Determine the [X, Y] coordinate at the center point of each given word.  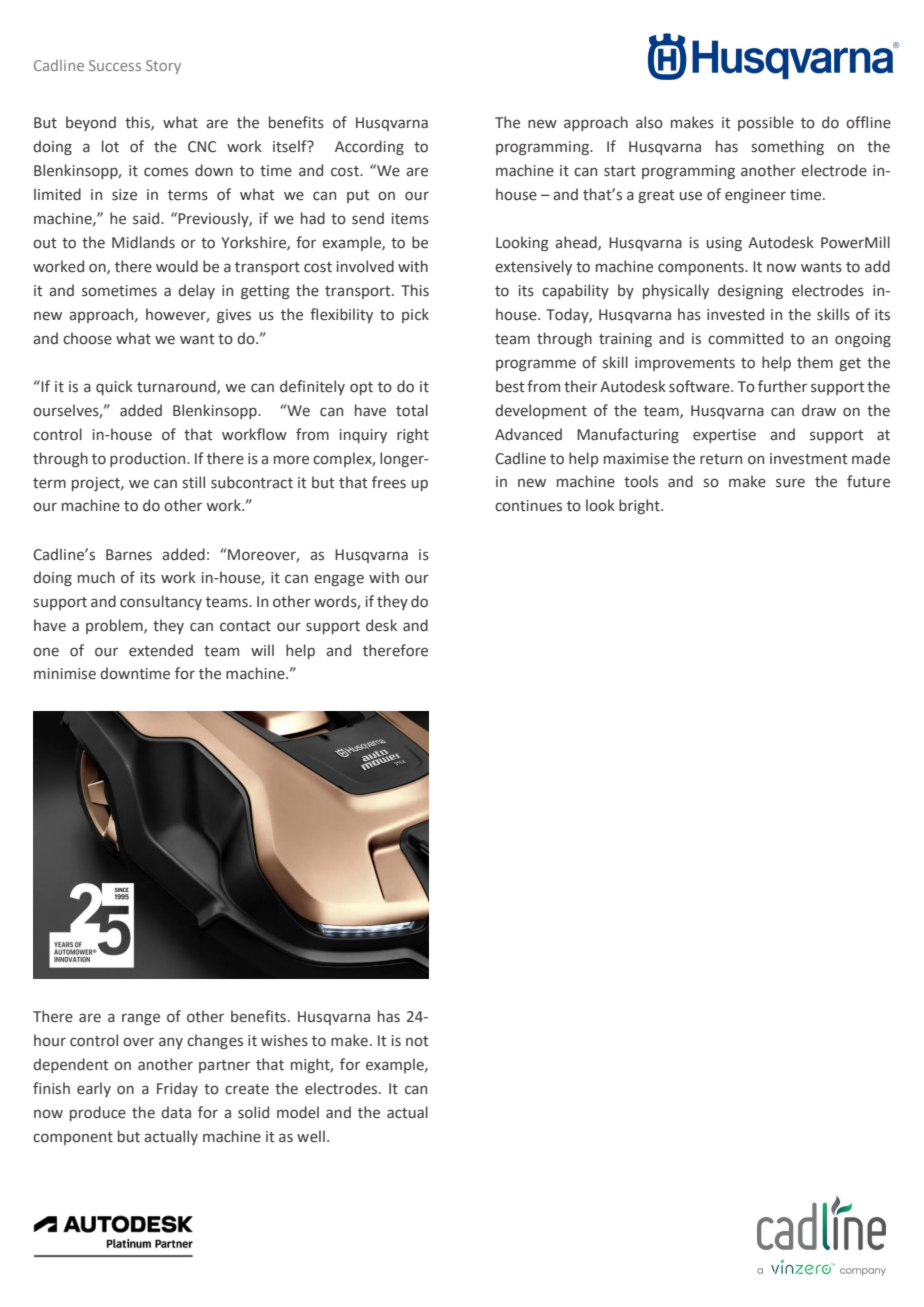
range [141, 1019]
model [298, 1112]
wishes [284, 1040]
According [369, 147]
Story [163, 67]
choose [87, 338]
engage [339, 580]
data [176, 1112]
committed [745, 338]
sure [790, 483]
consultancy [161, 602]
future [868, 481]
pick [415, 315]
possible [766, 123]
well [311, 1136]
